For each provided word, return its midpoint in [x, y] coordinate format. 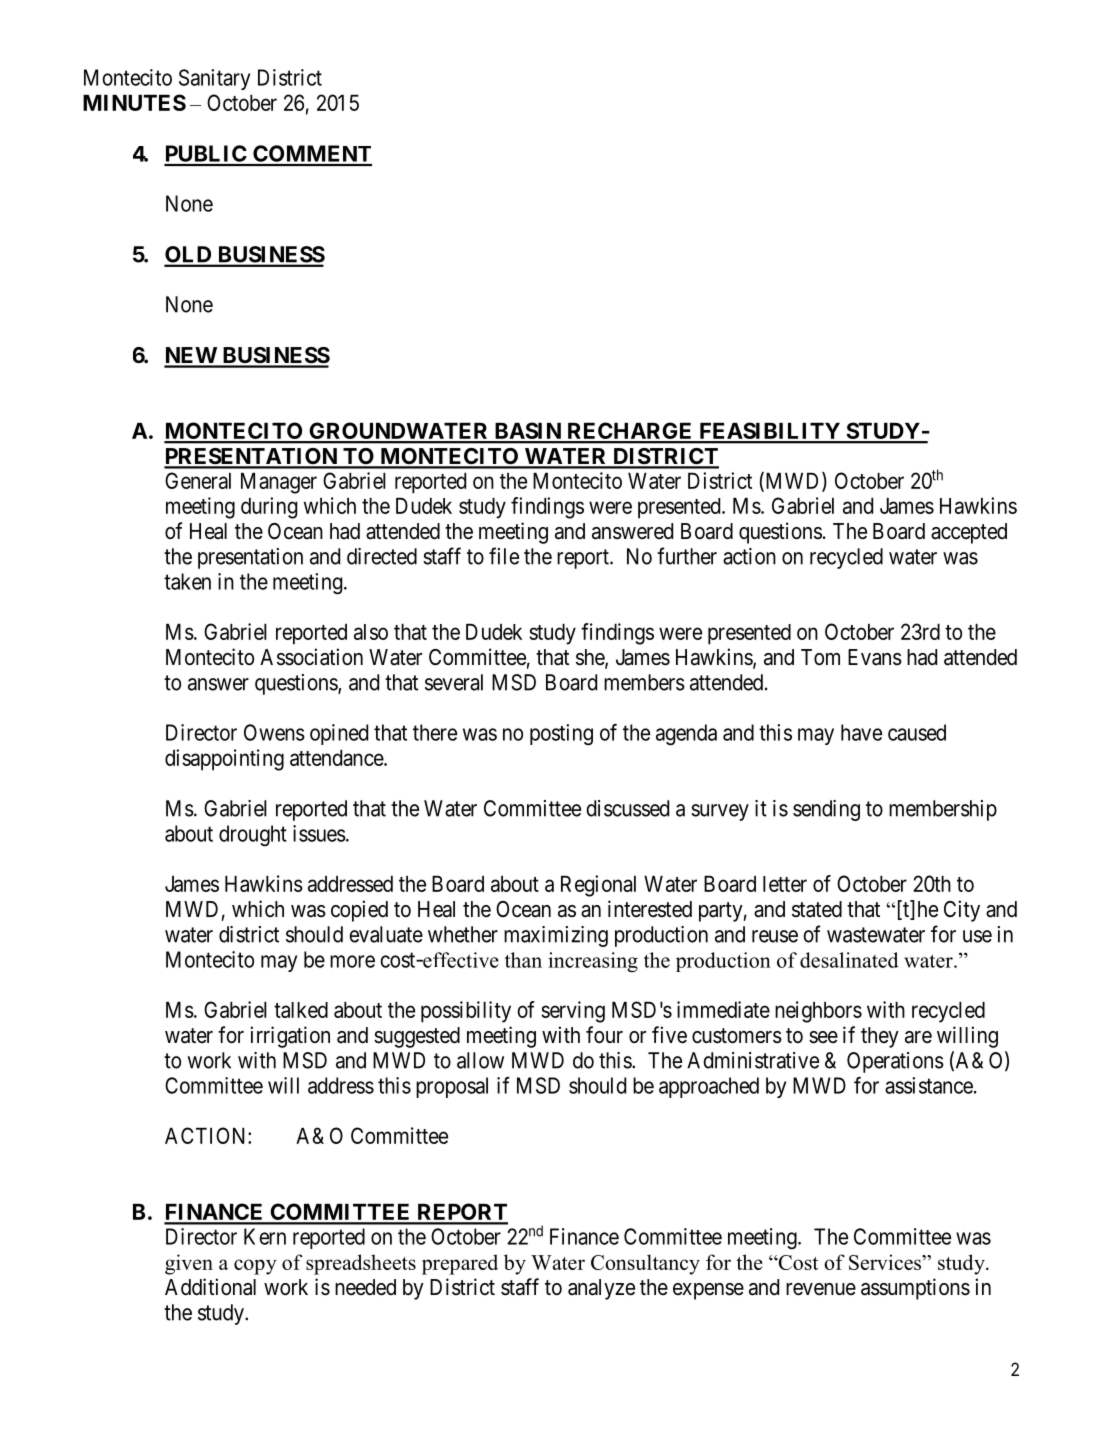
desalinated [849, 960]
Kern [265, 1236]
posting [561, 735]
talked [301, 1010]
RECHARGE [630, 432]
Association [311, 657]
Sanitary [214, 79]
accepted [969, 533]
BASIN [527, 432]
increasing [593, 962]
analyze [601, 1289]
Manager [279, 483]
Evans [875, 657]
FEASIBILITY [769, 432]
